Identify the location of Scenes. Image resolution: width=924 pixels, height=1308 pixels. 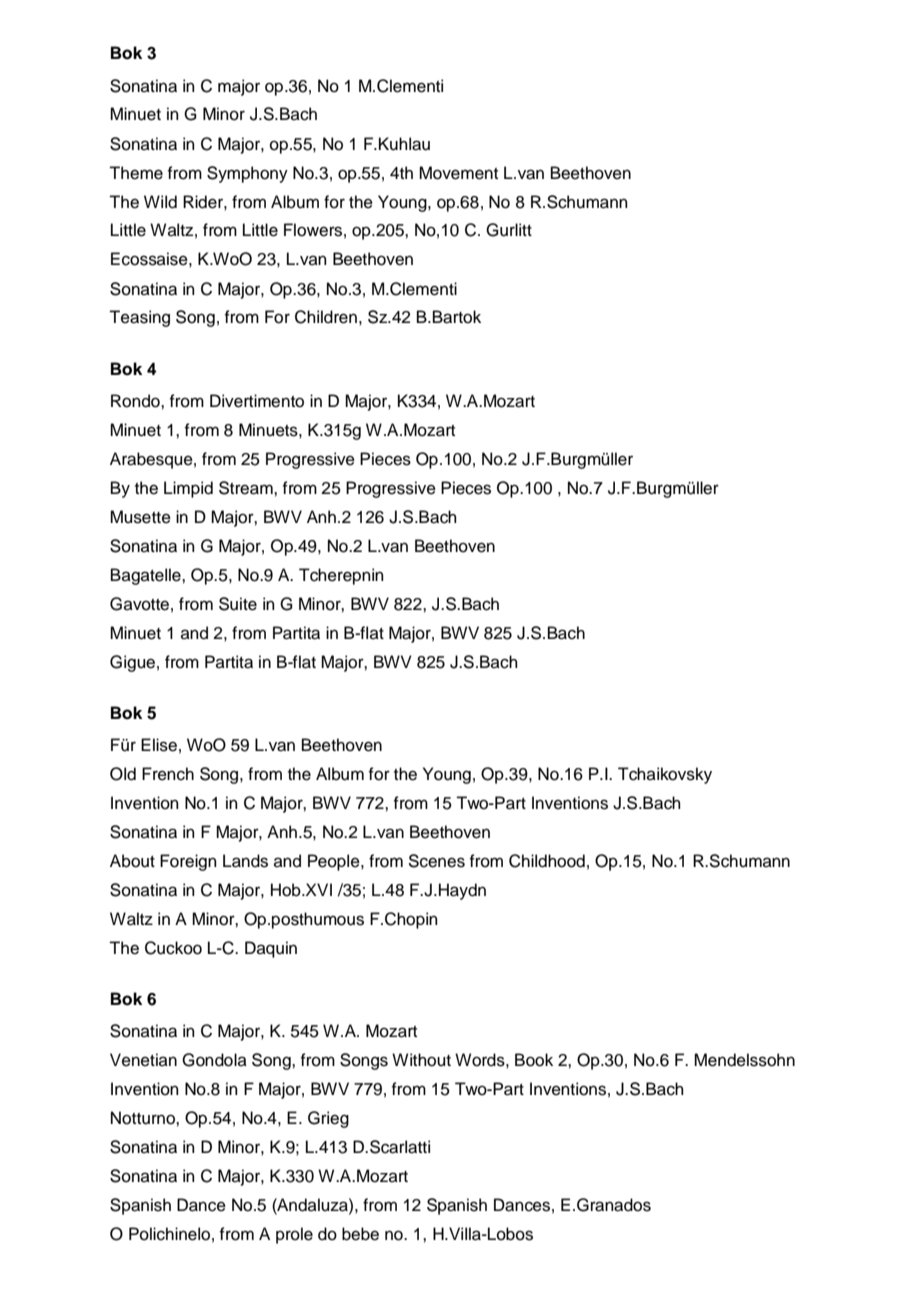
(436, 861).
